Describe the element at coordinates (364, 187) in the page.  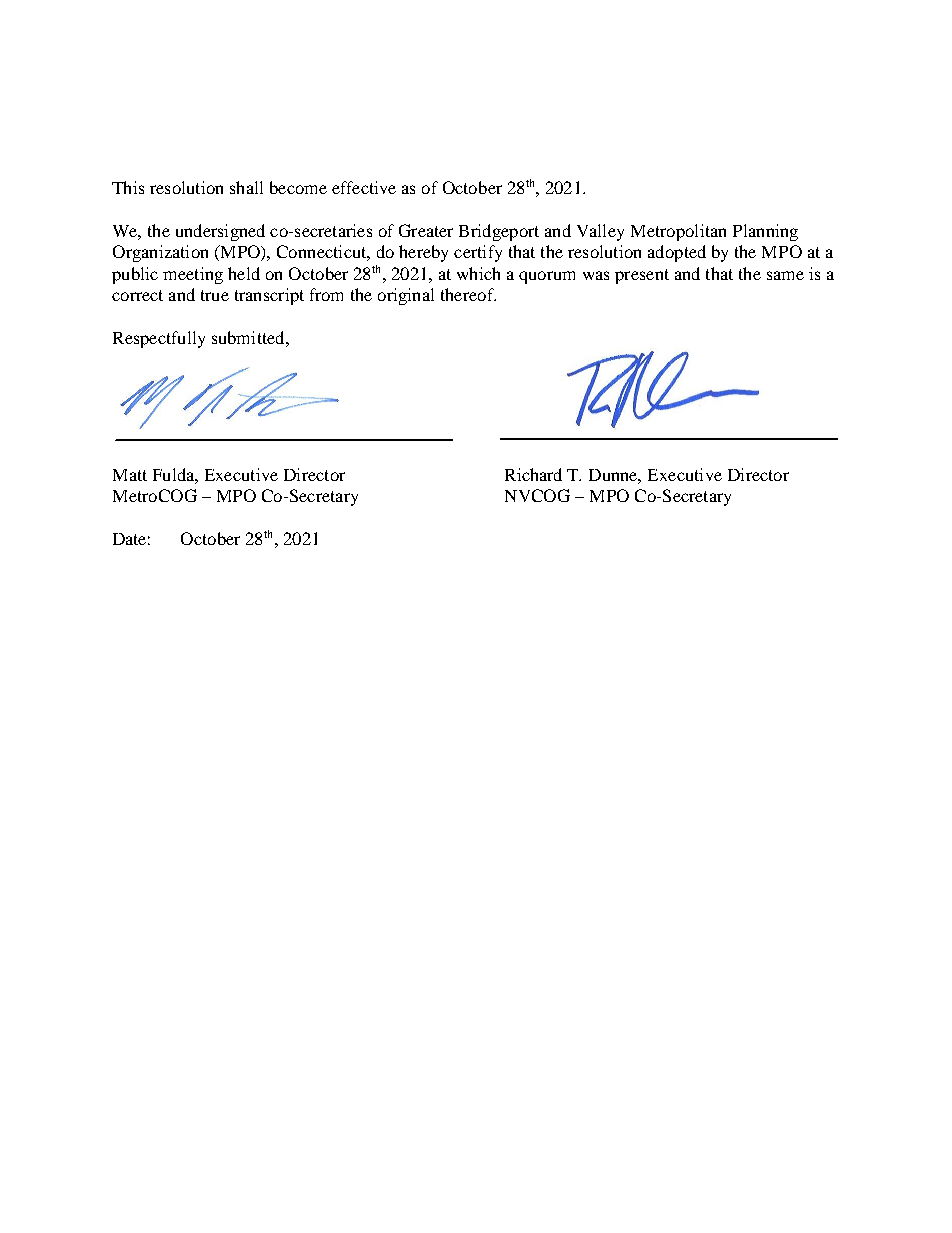
I see `effective` at that location.
